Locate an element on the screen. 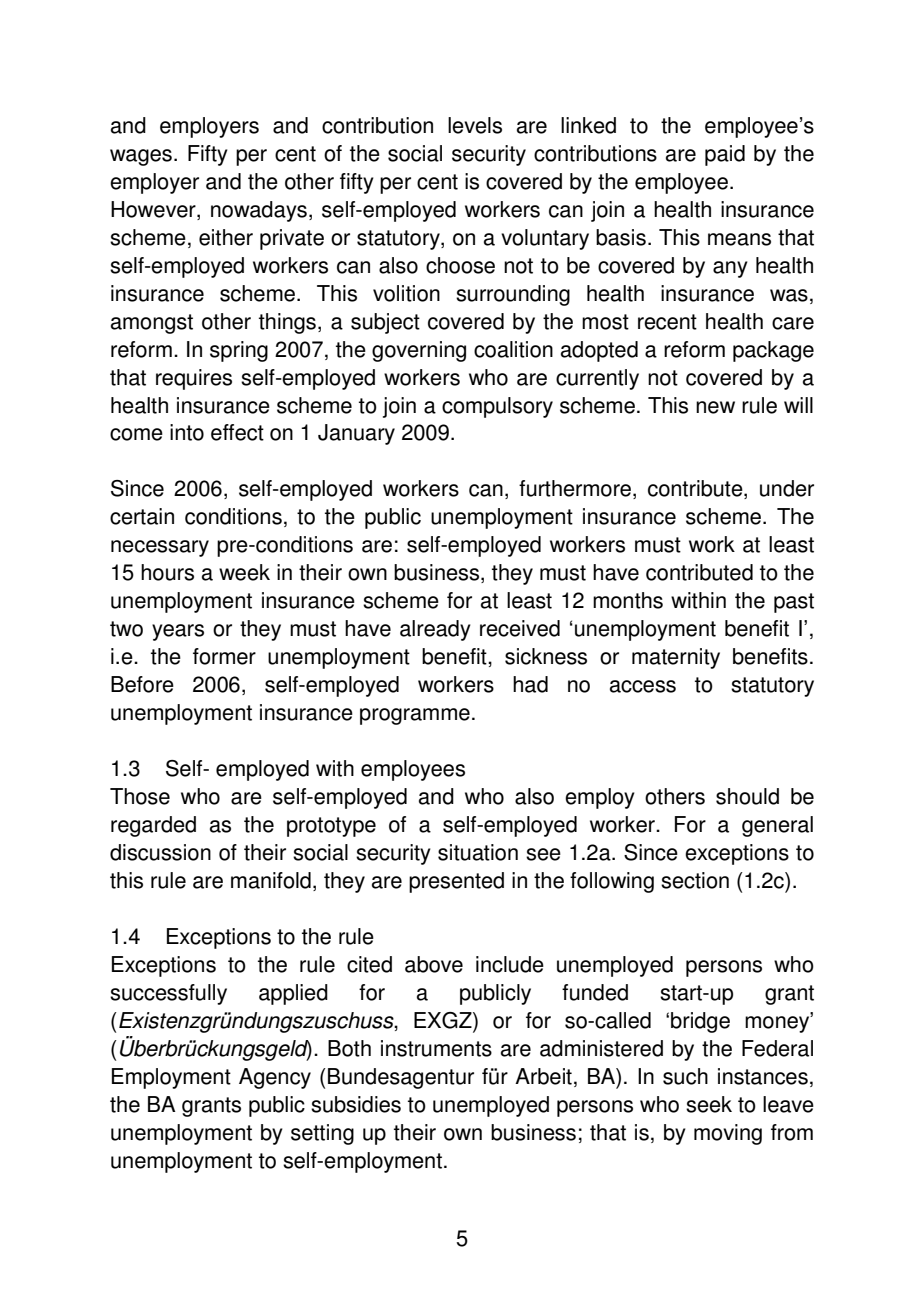  requires is located at coordinates (194, 379).
